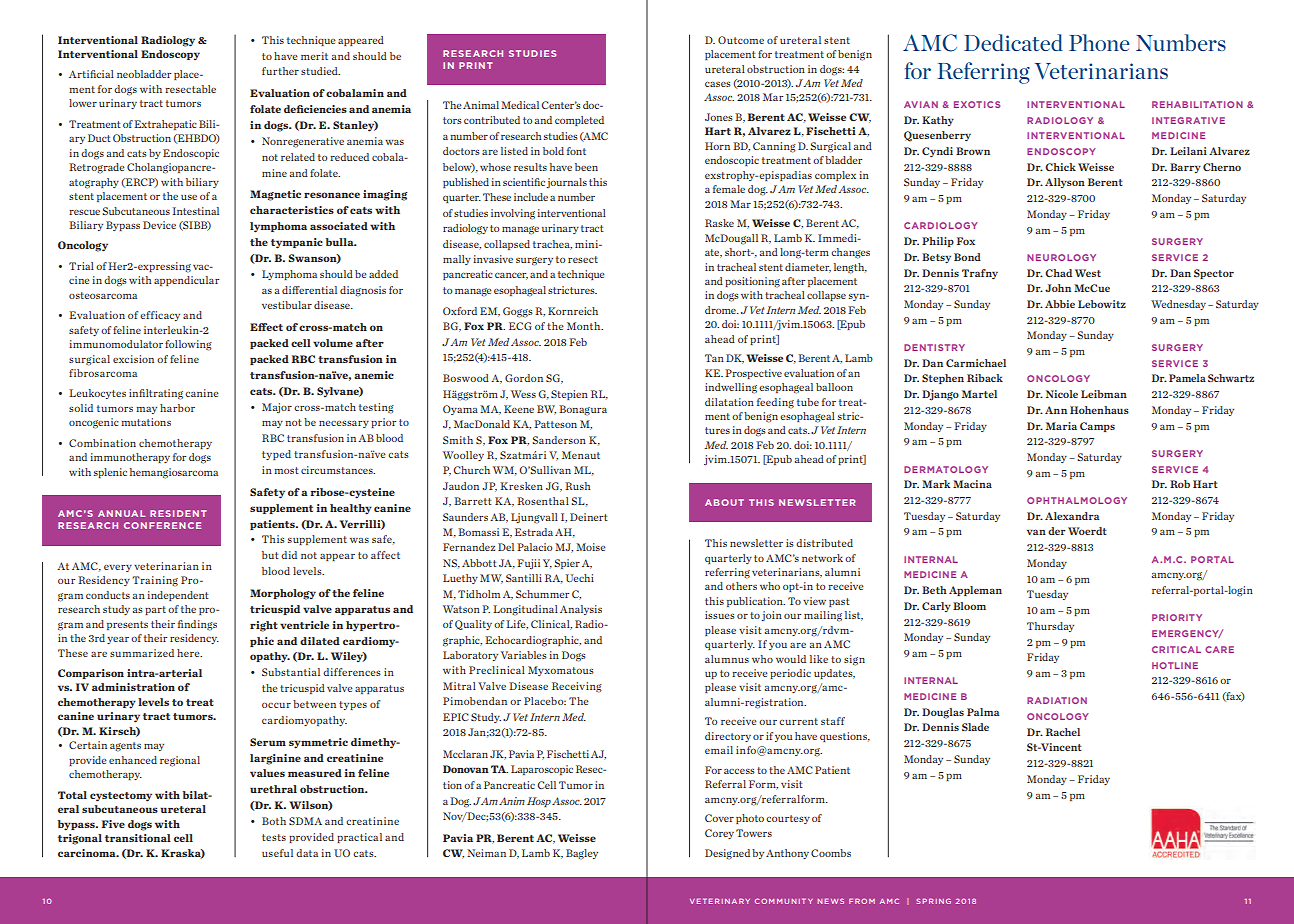 The image size is (1294, 924). What do you see at coordinates (188, 345) in the image?
I see `following` at bounding box center [188, 345].
